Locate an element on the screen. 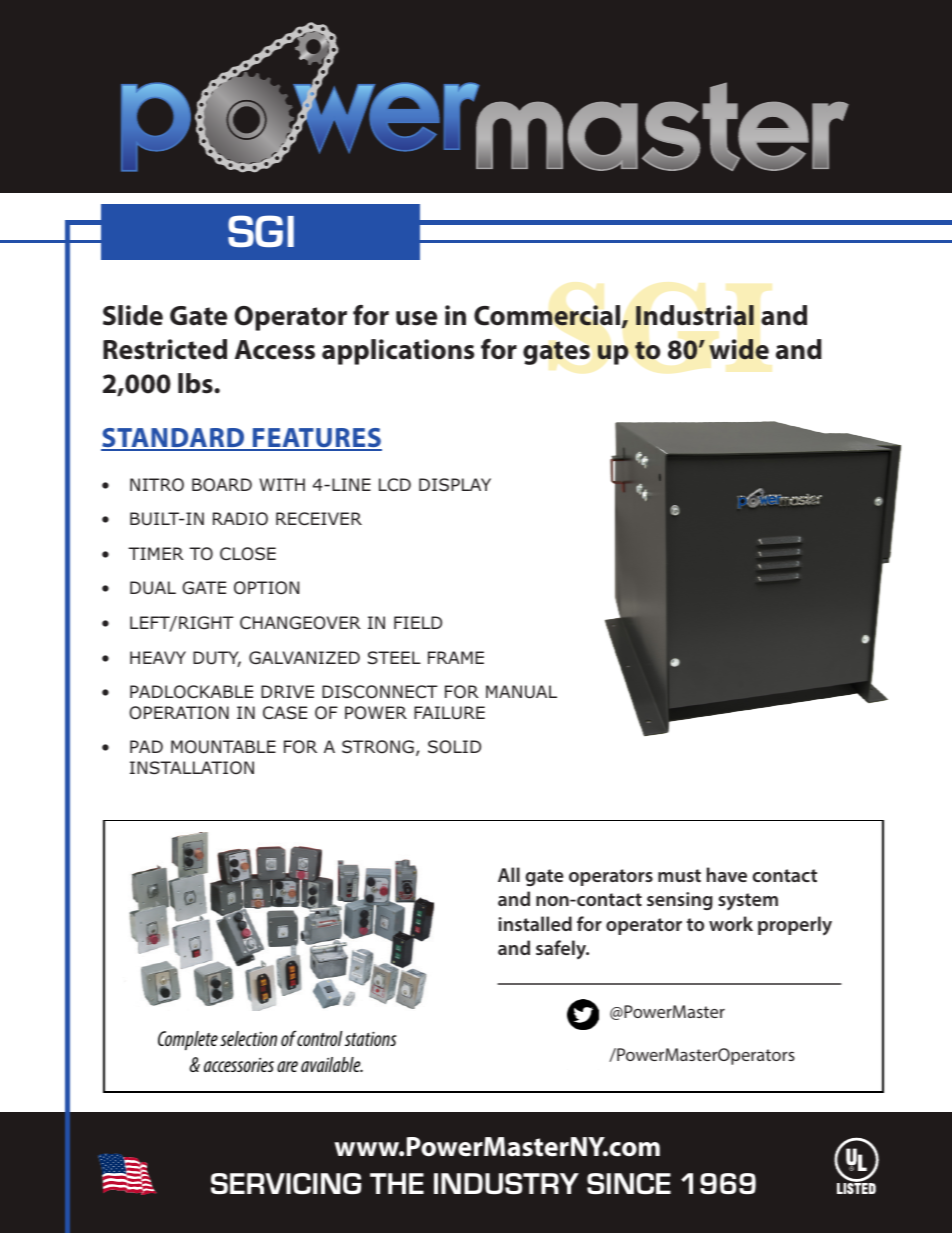 The width and height of the screenshot is (952, 1233). have is located at coordinates (727, 874).
